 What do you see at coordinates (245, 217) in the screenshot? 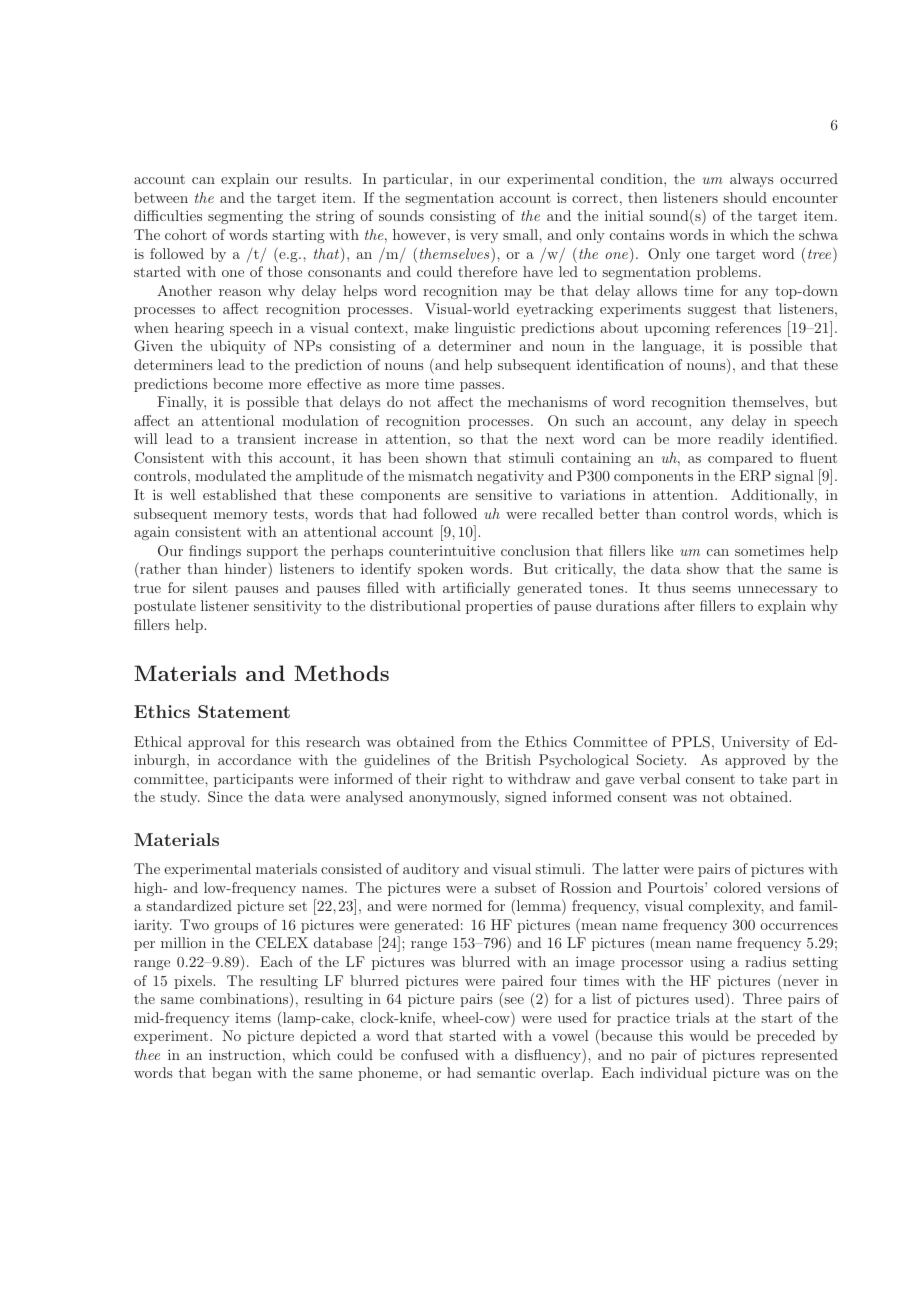
I see `segmenting` at bounding box center [245, 217].
